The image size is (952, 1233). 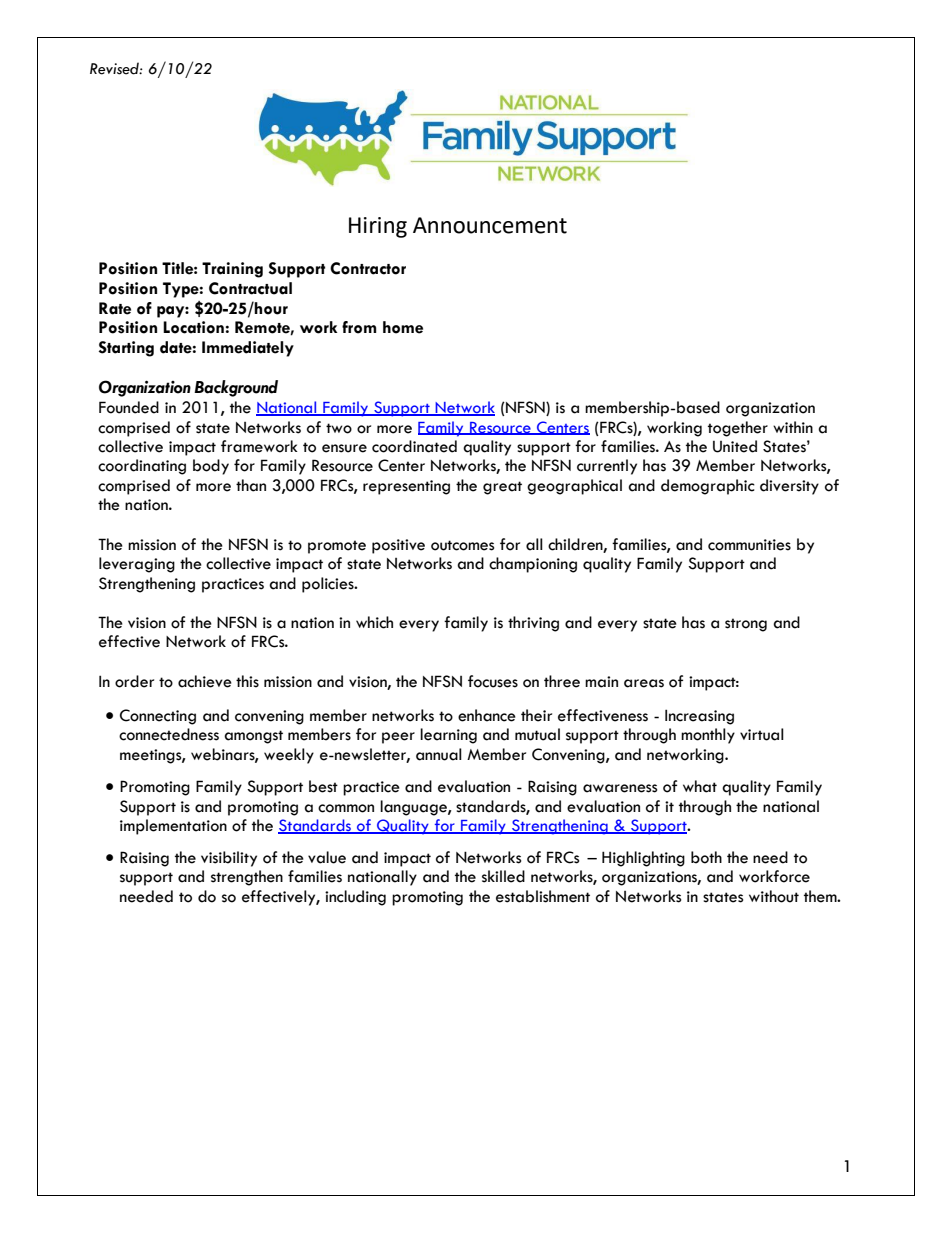 I want to click on Training, so click(x=232, y=270).
